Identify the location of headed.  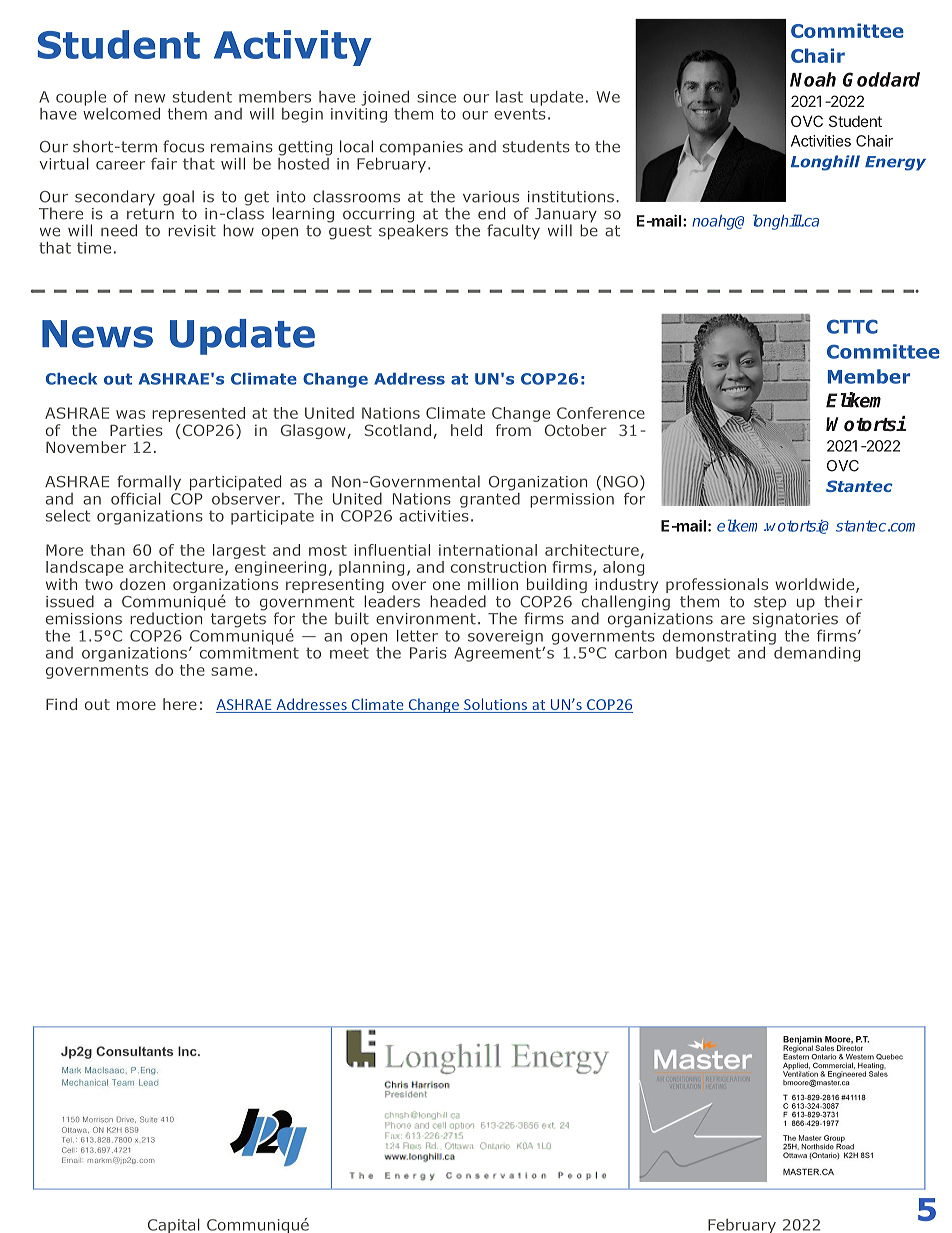
(458, 601).
